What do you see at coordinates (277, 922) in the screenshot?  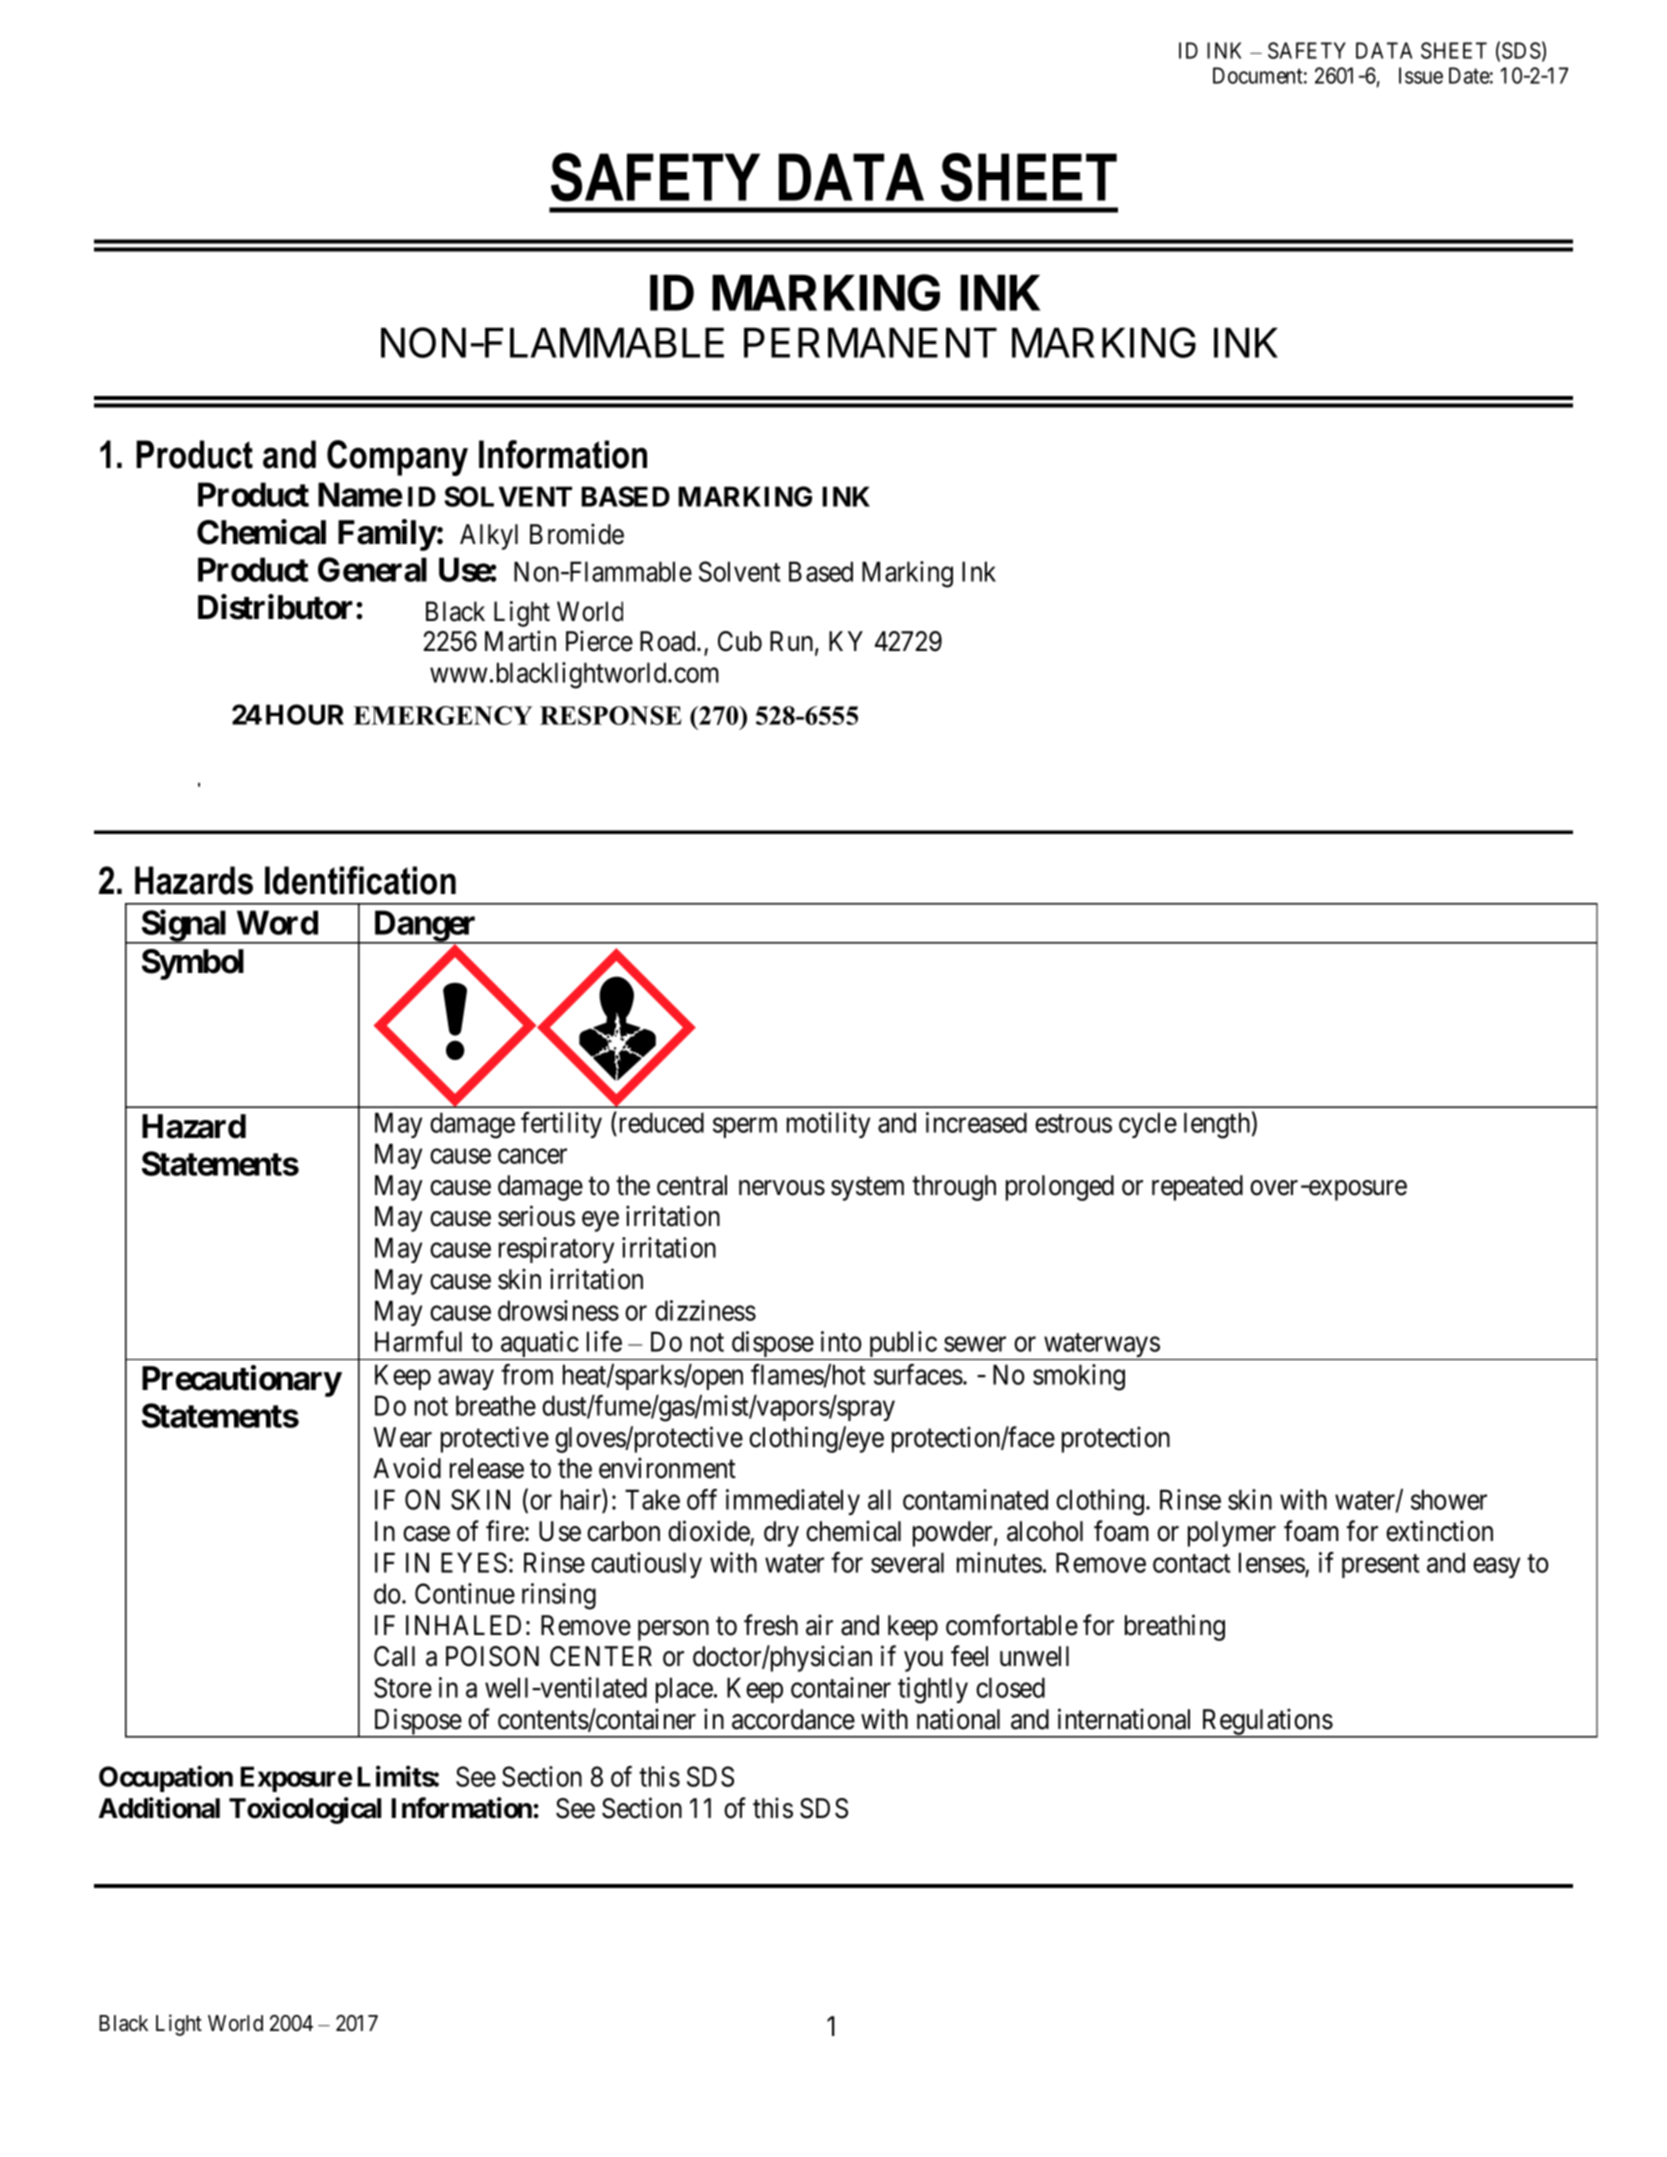 I see `Word` at bounding box center [277, 922].
